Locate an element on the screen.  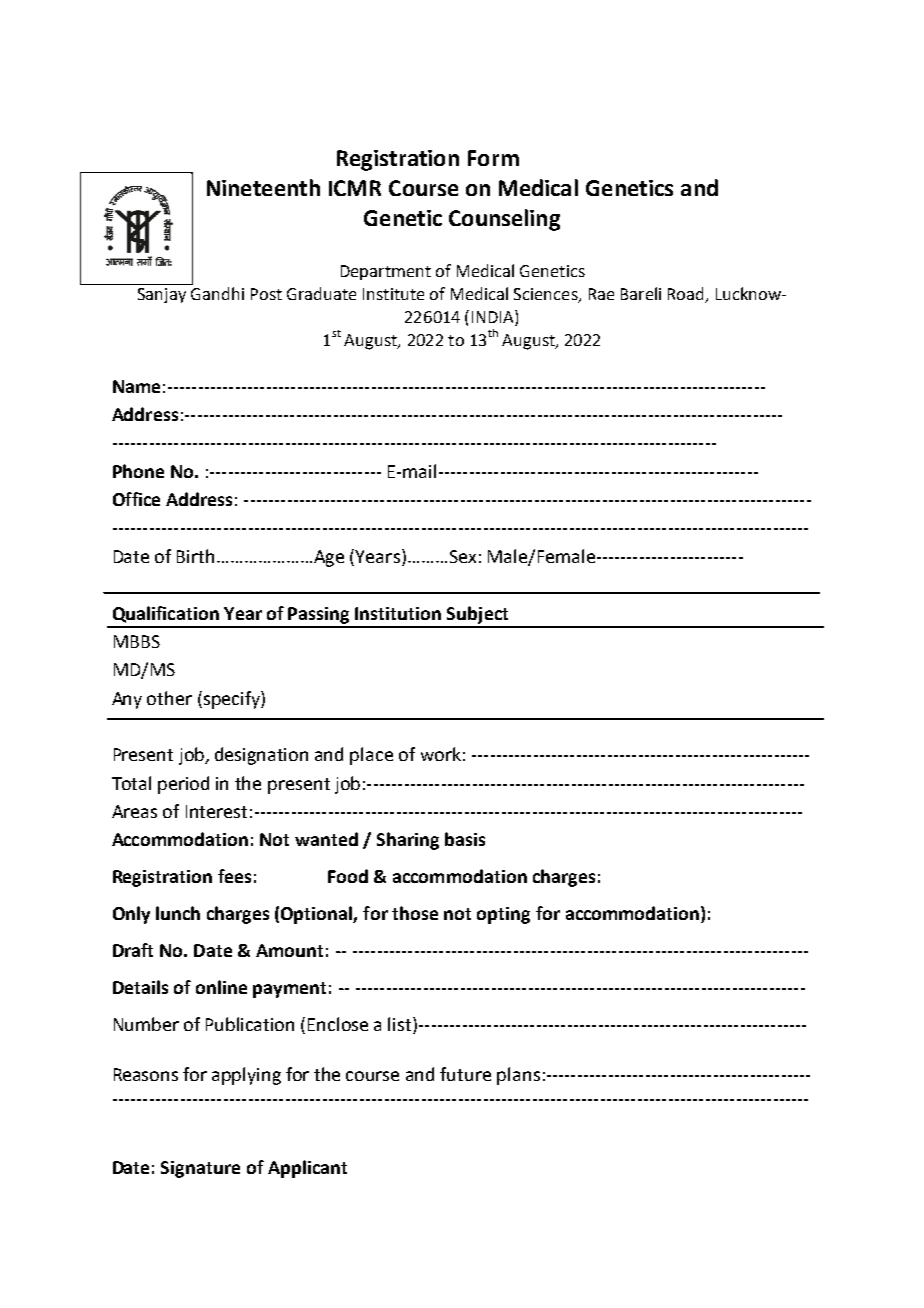
Road is located at coordinates (687, 295).
